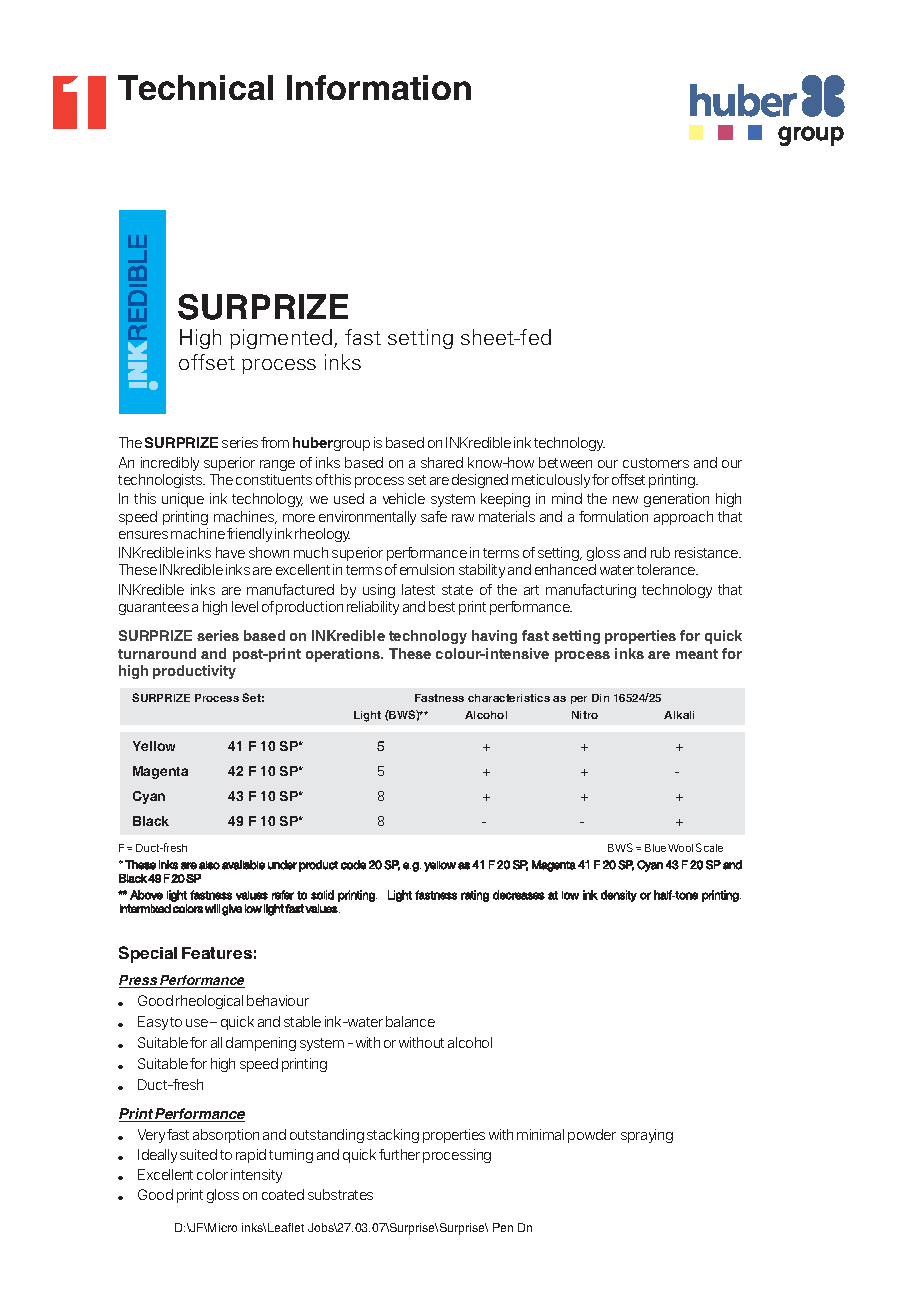  What do you see at coordinates (379, 87) in the document?
I see `Information` at bounding box center [379, 87].
